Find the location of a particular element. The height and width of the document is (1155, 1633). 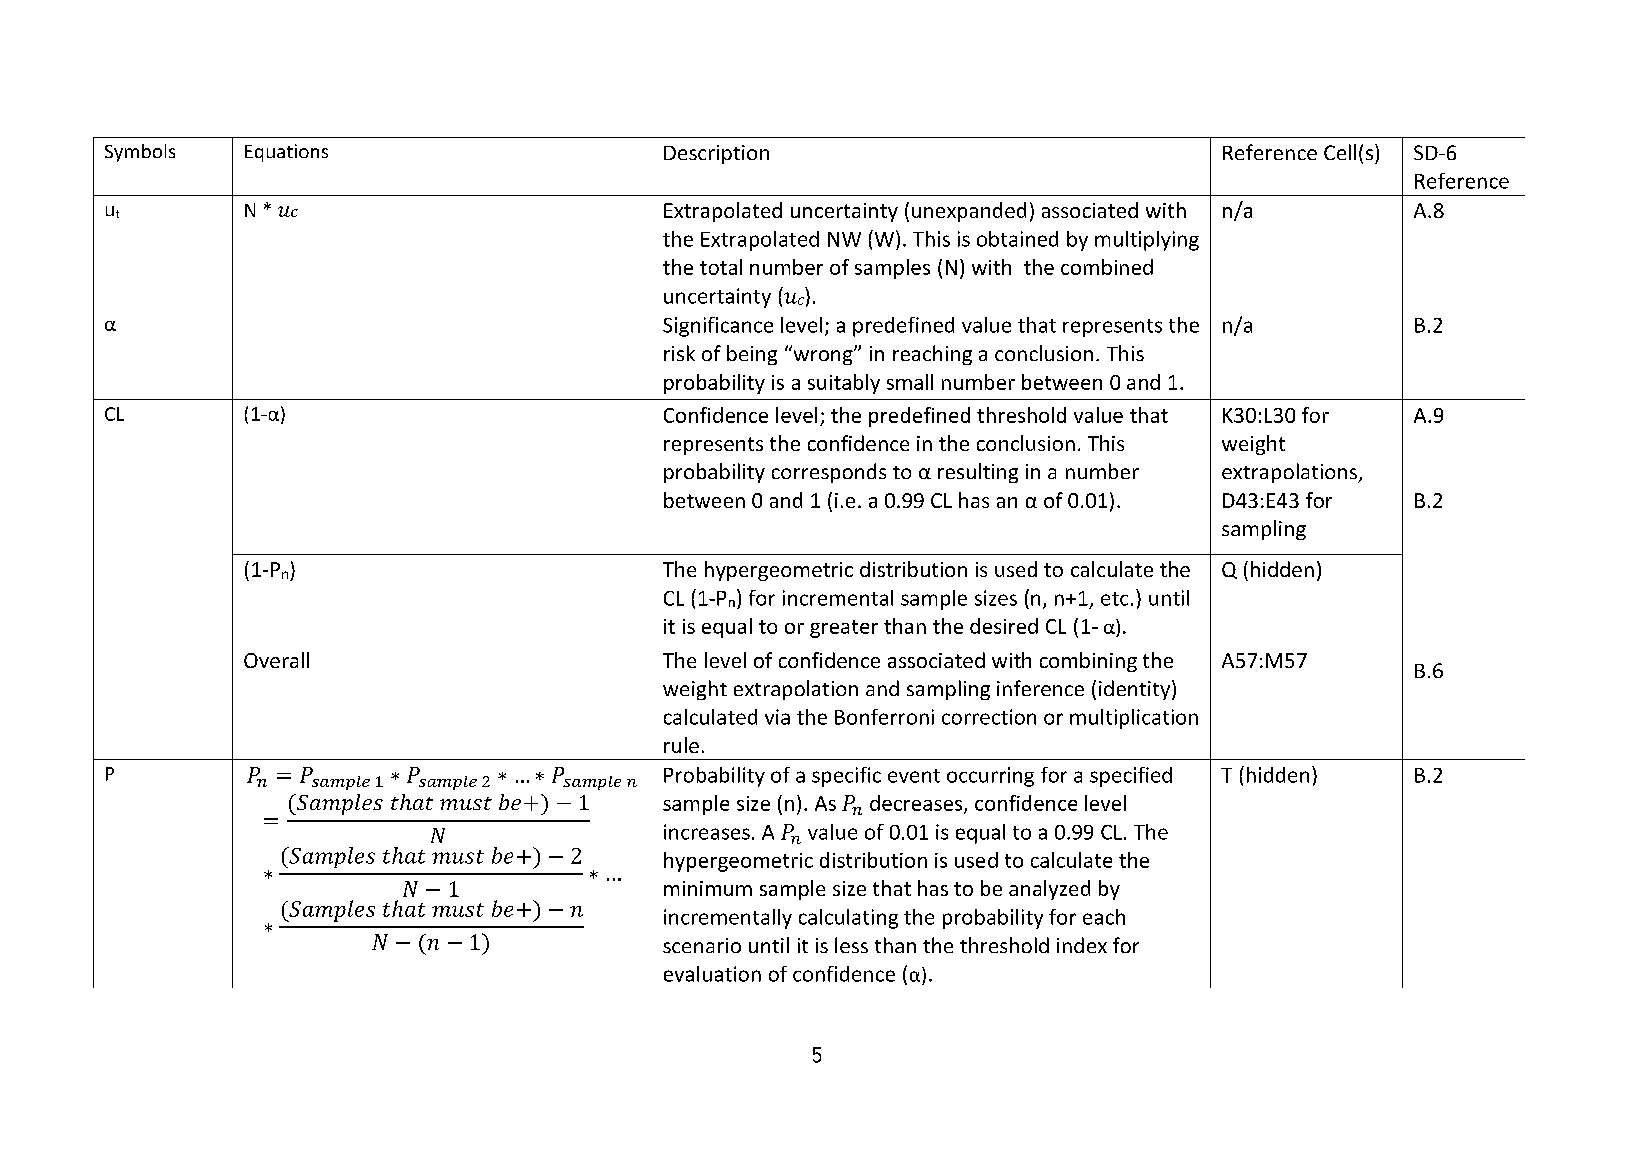

risk is located at coordinates (679, 353).
